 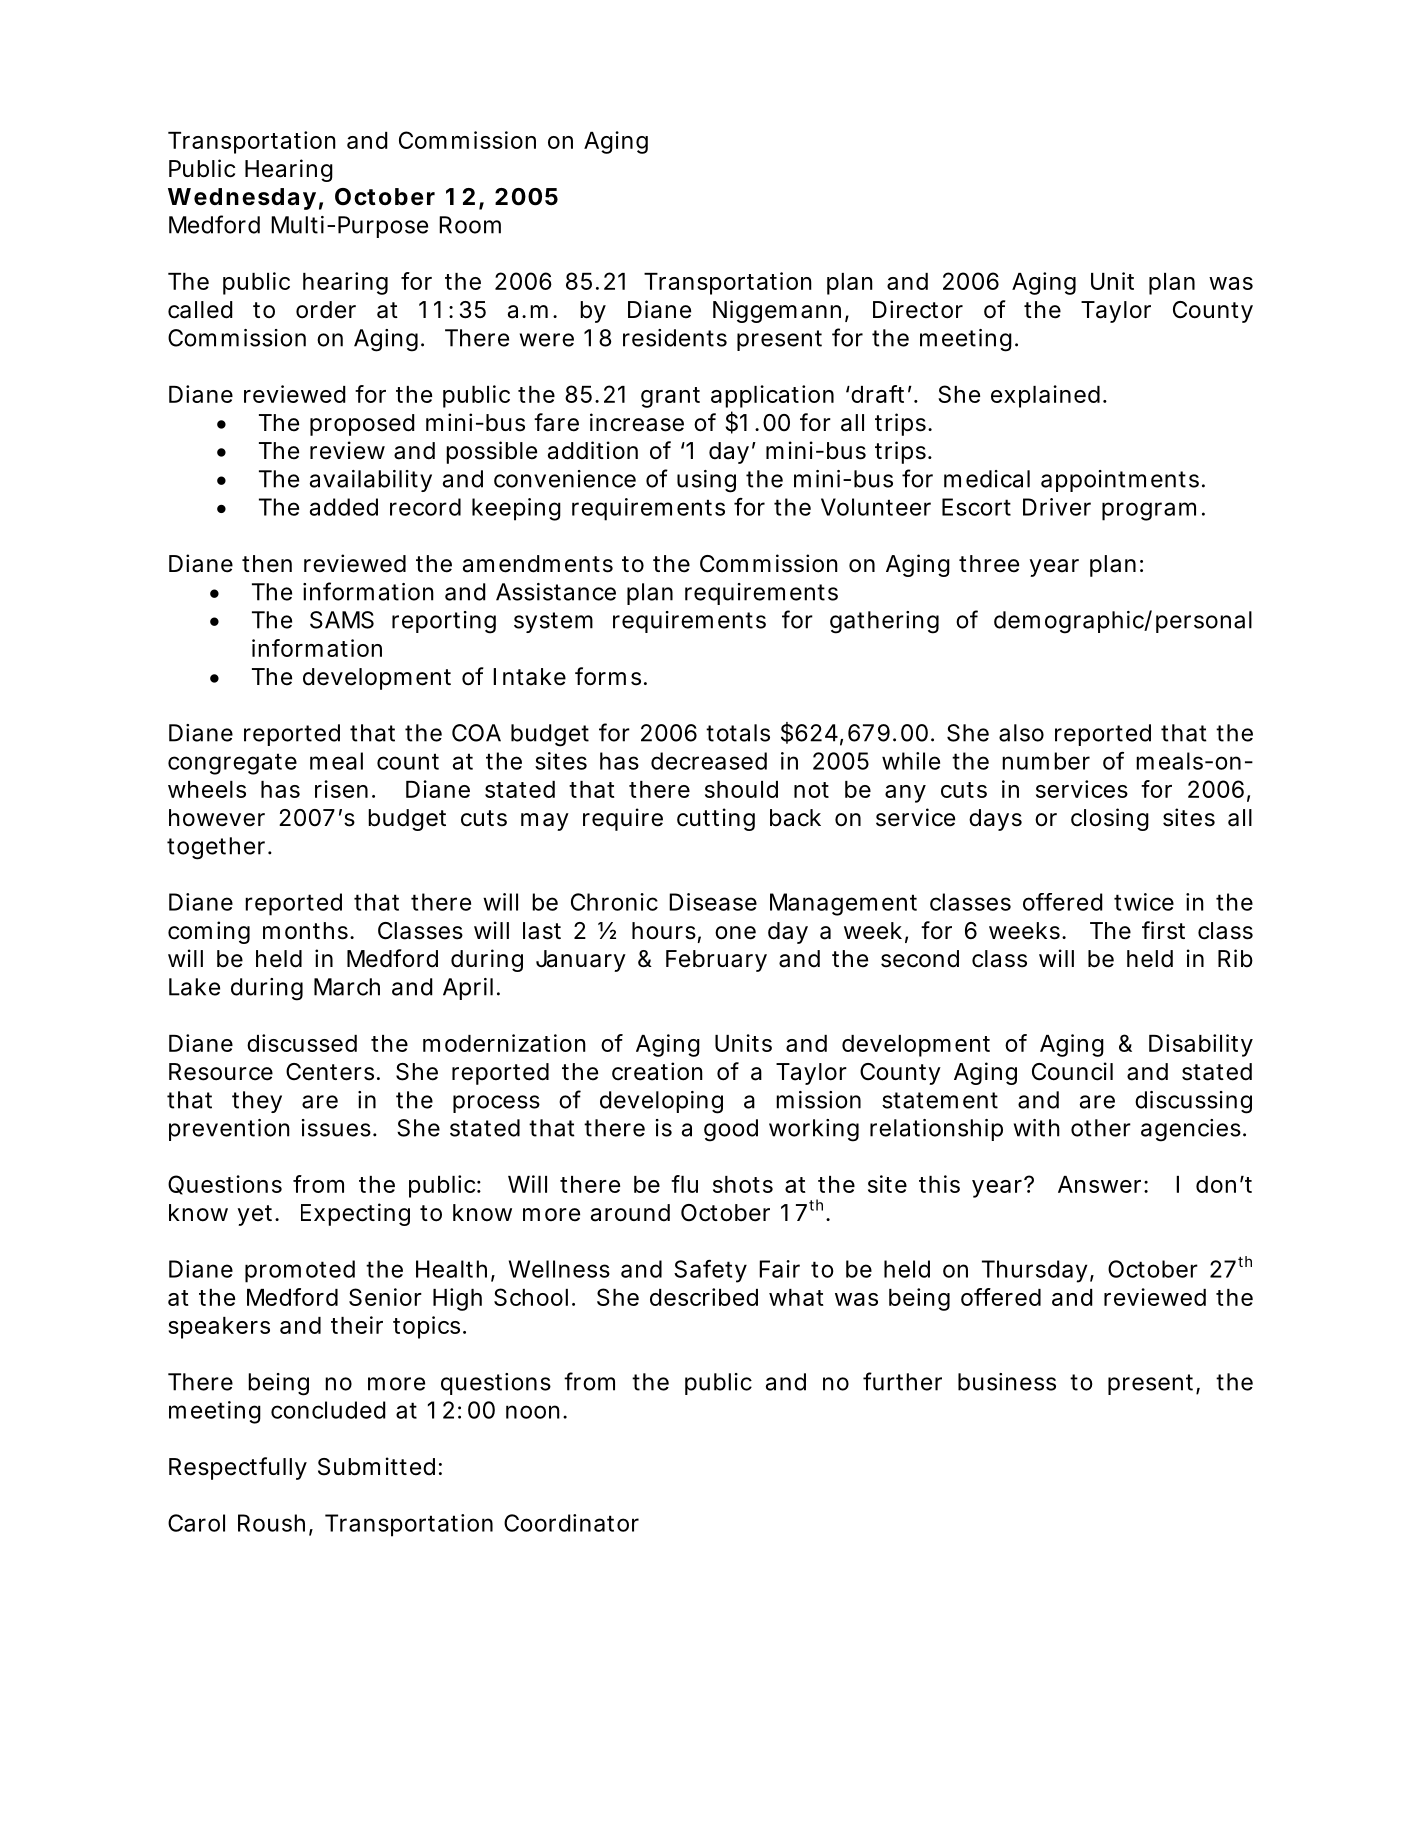 What do you see at coordinates (1072, 1071) in the image?
I see `Council` at bounding box center [1072, 1071].
